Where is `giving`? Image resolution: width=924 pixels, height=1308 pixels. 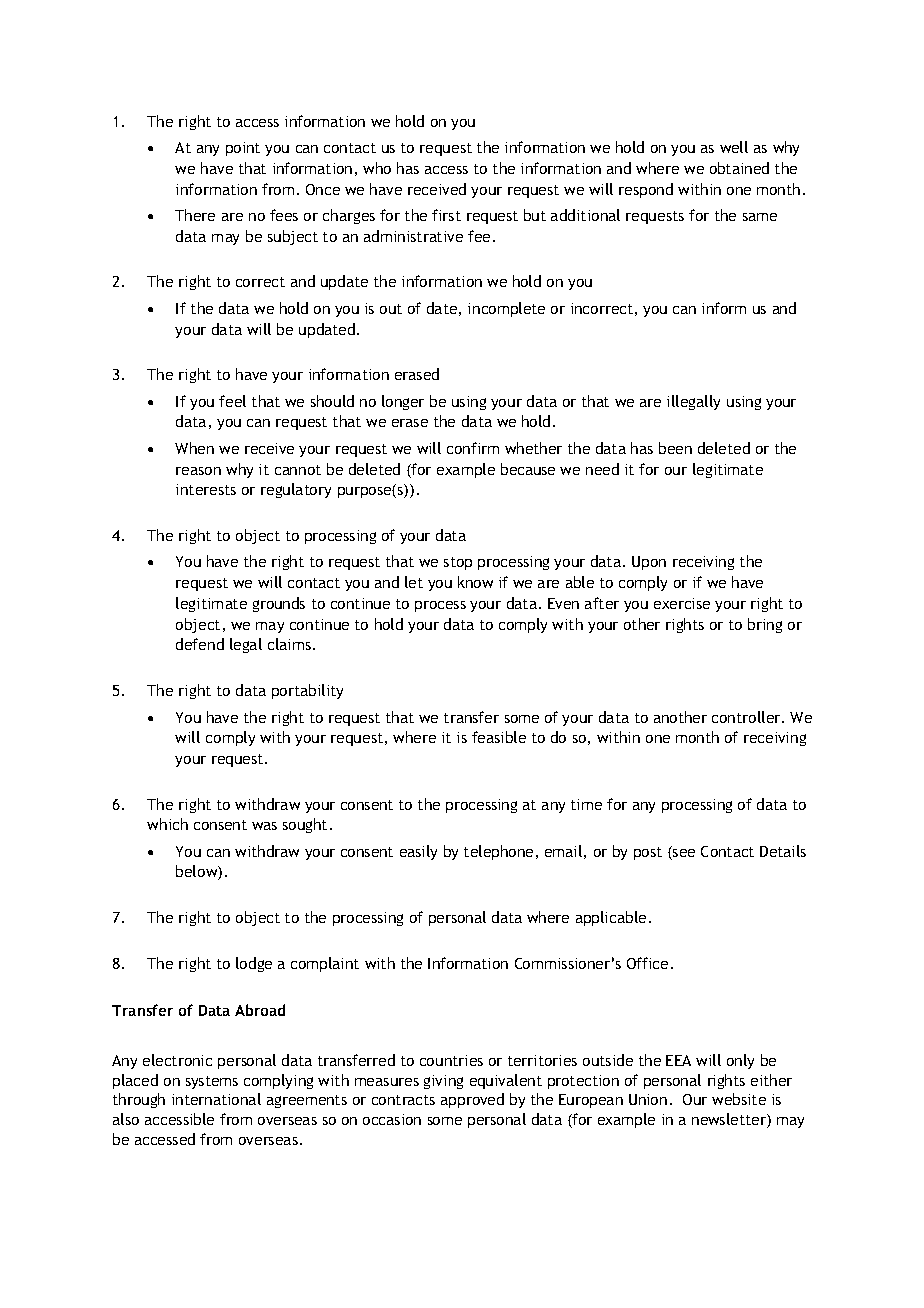 giving is located at coordinates (443, 1082).
